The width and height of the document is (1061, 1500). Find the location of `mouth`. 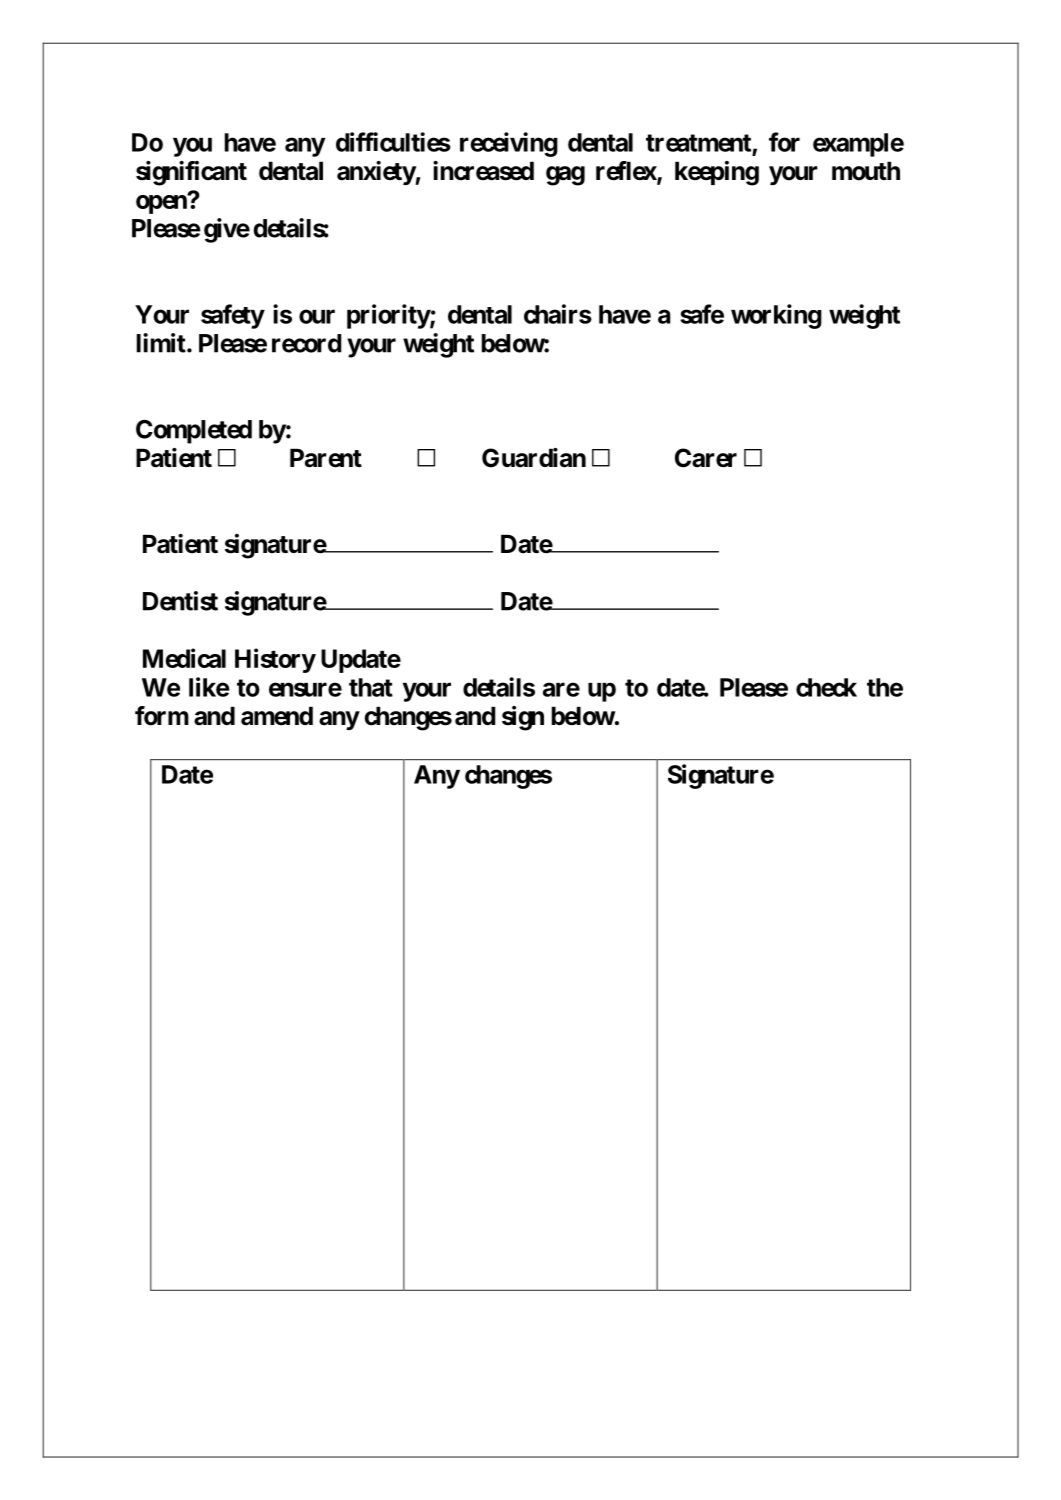

mouth is located at coordinates (866, 171).
